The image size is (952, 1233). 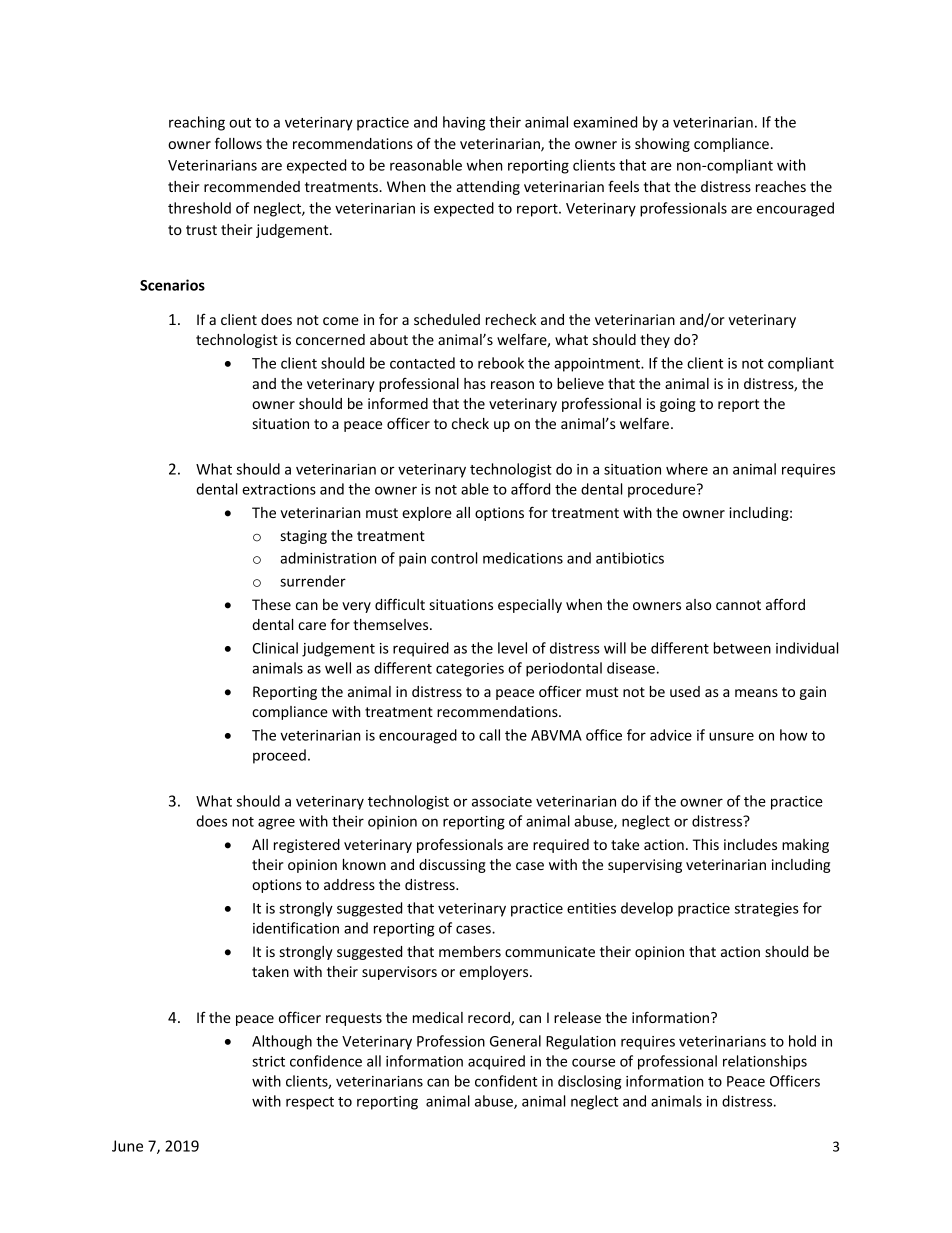 I want to click on follows, so click(x=238, y=143).
